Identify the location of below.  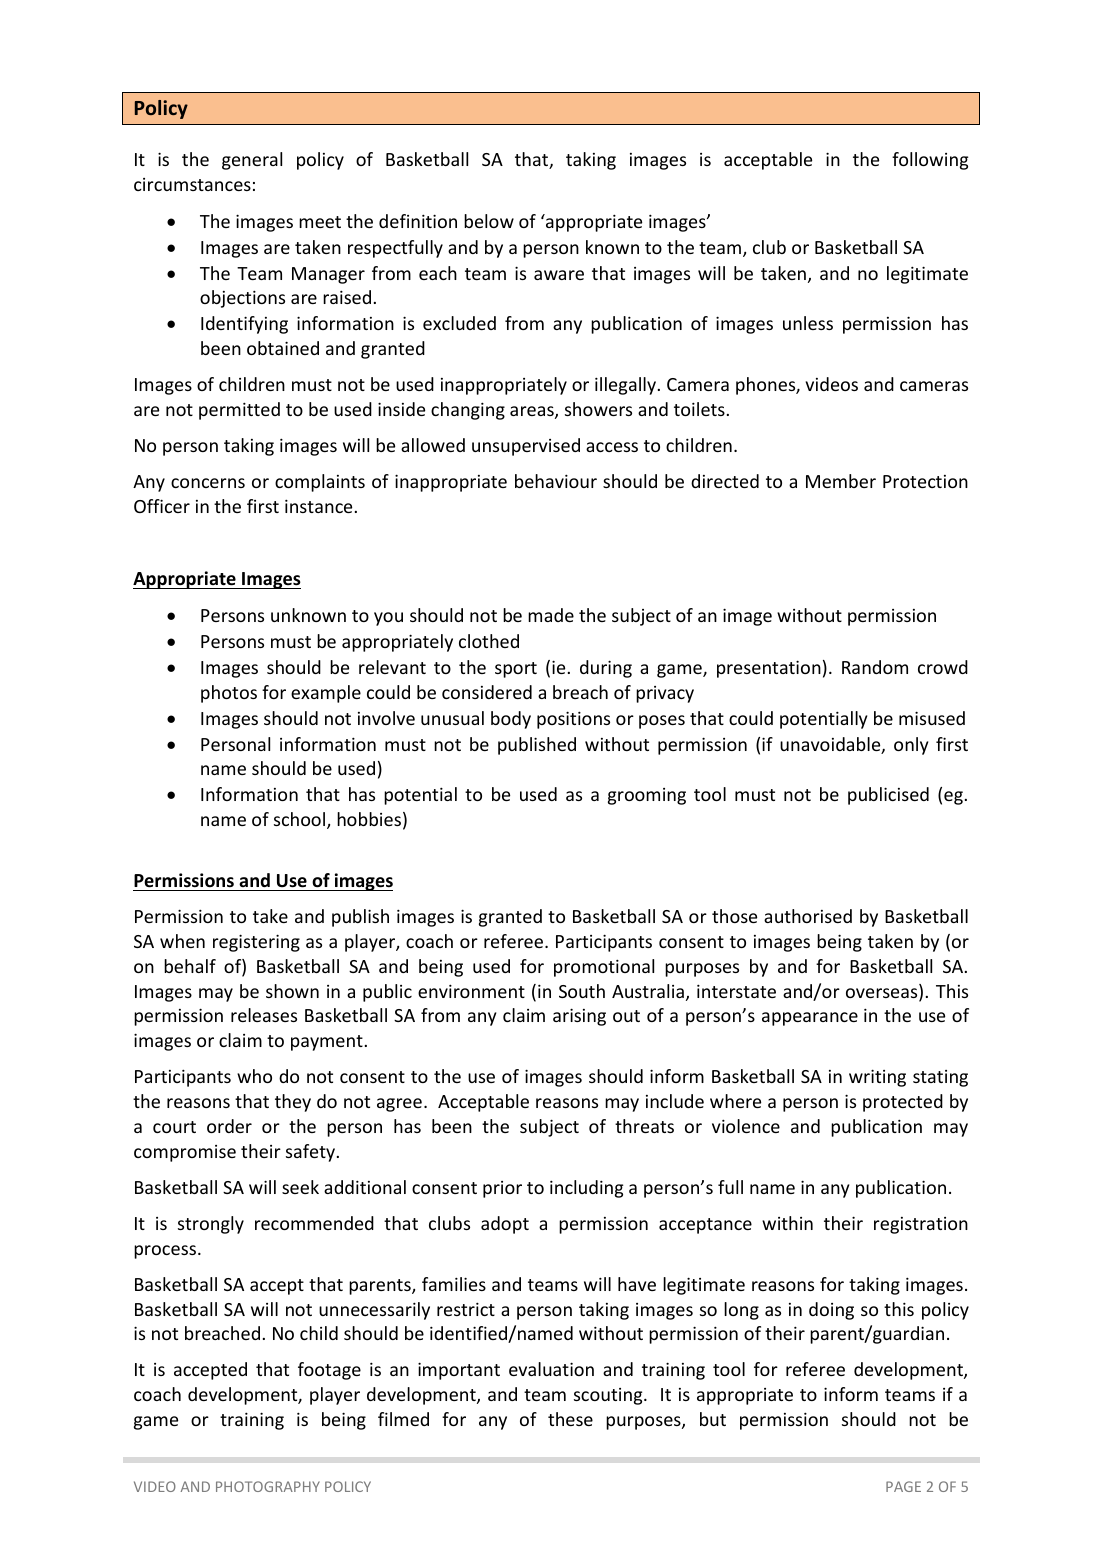
(489, 221).
